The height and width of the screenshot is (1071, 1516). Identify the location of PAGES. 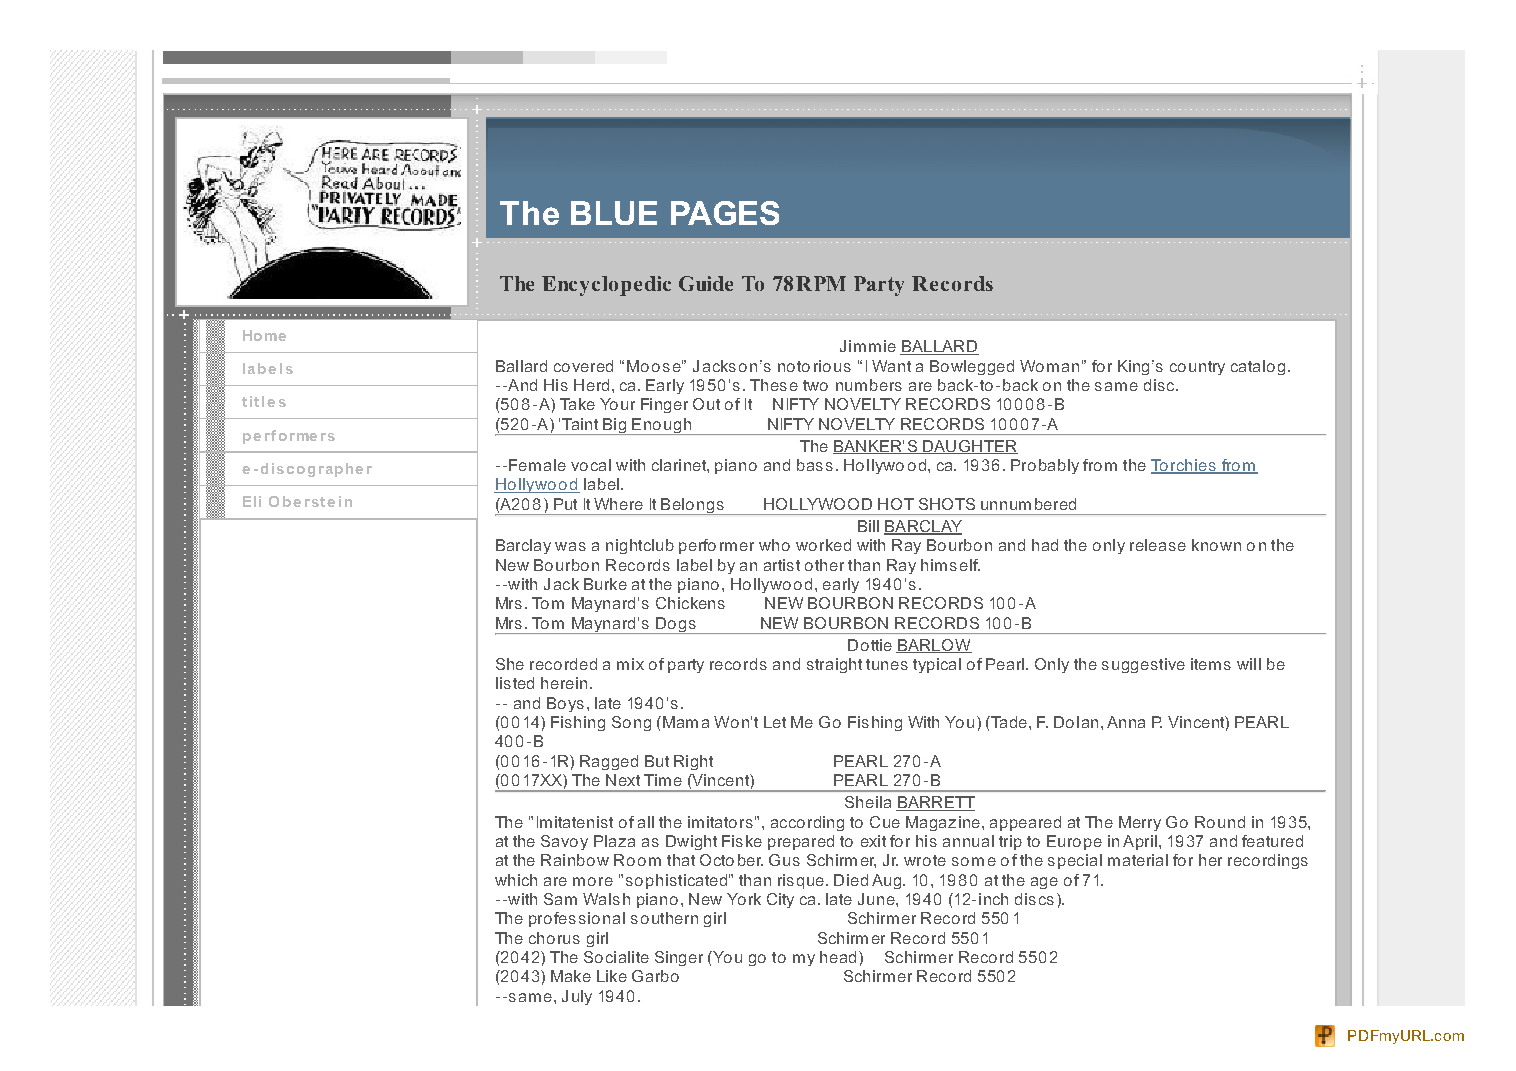
(725, 213).
